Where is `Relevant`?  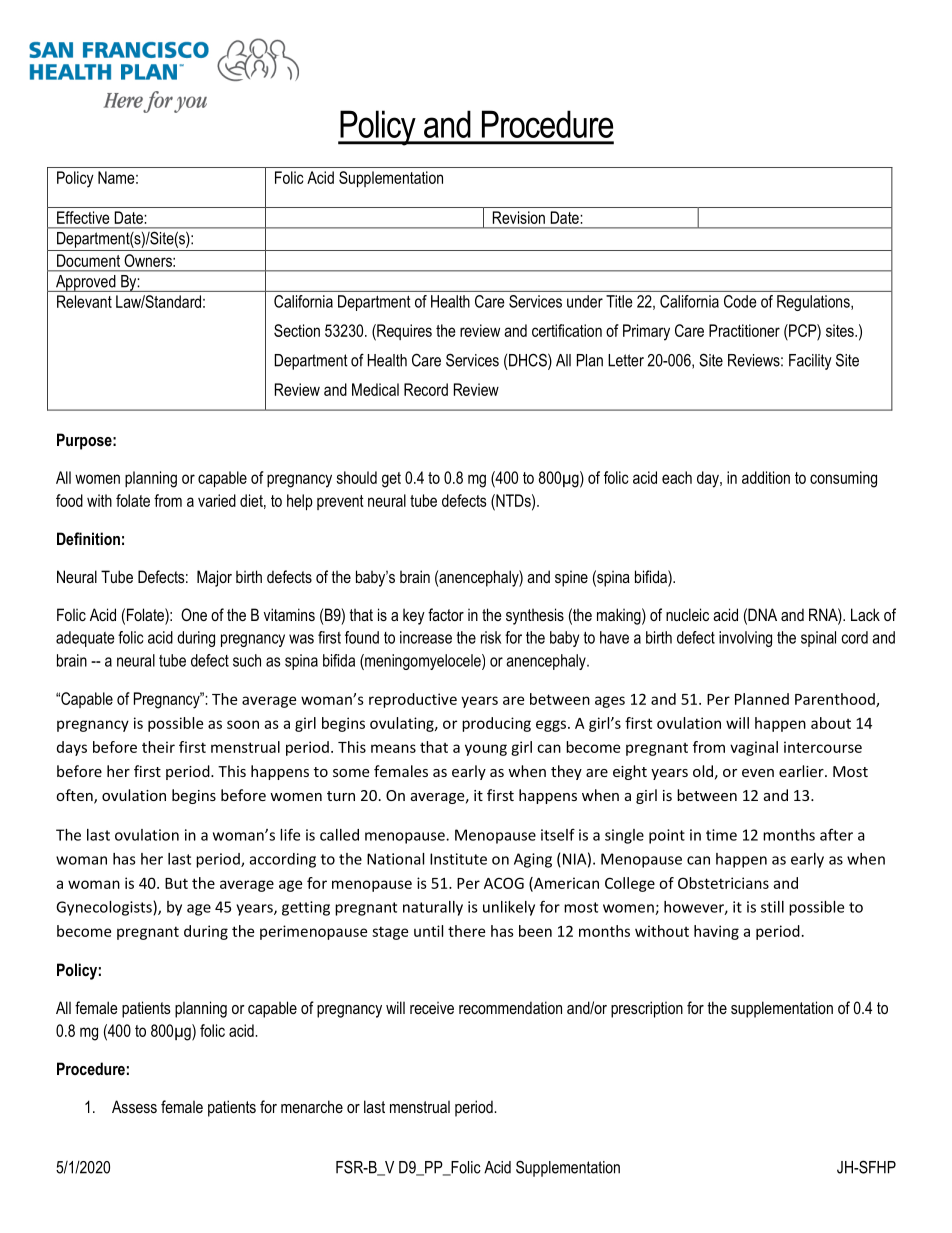
Relevant is located at coordinates (84, 301).
